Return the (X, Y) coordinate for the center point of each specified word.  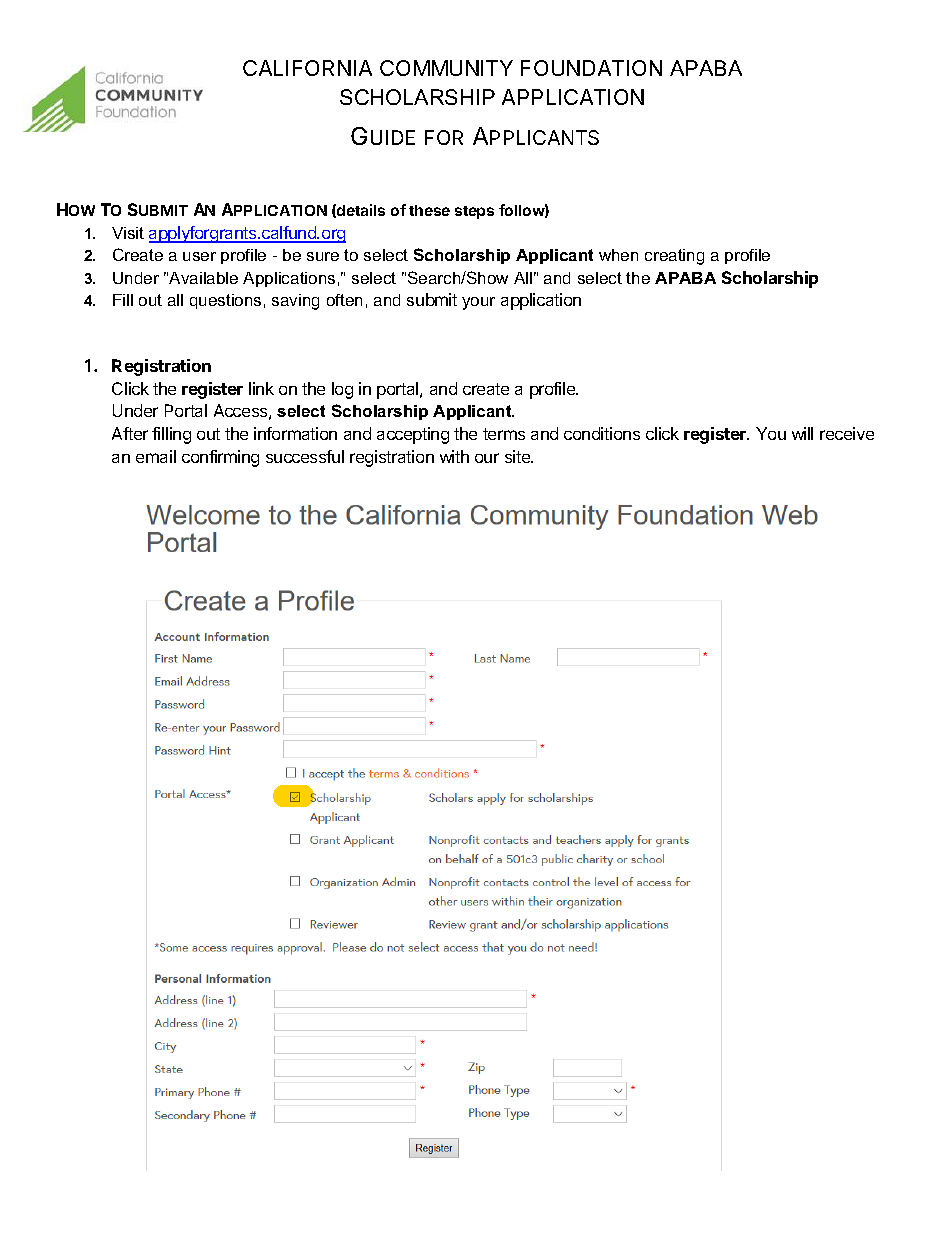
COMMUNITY (446, 68)
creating (674, 257)
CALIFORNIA (307, 68)
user (199, 256)
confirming (220, 458)
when (618, 255)
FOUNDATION (591, 68)
